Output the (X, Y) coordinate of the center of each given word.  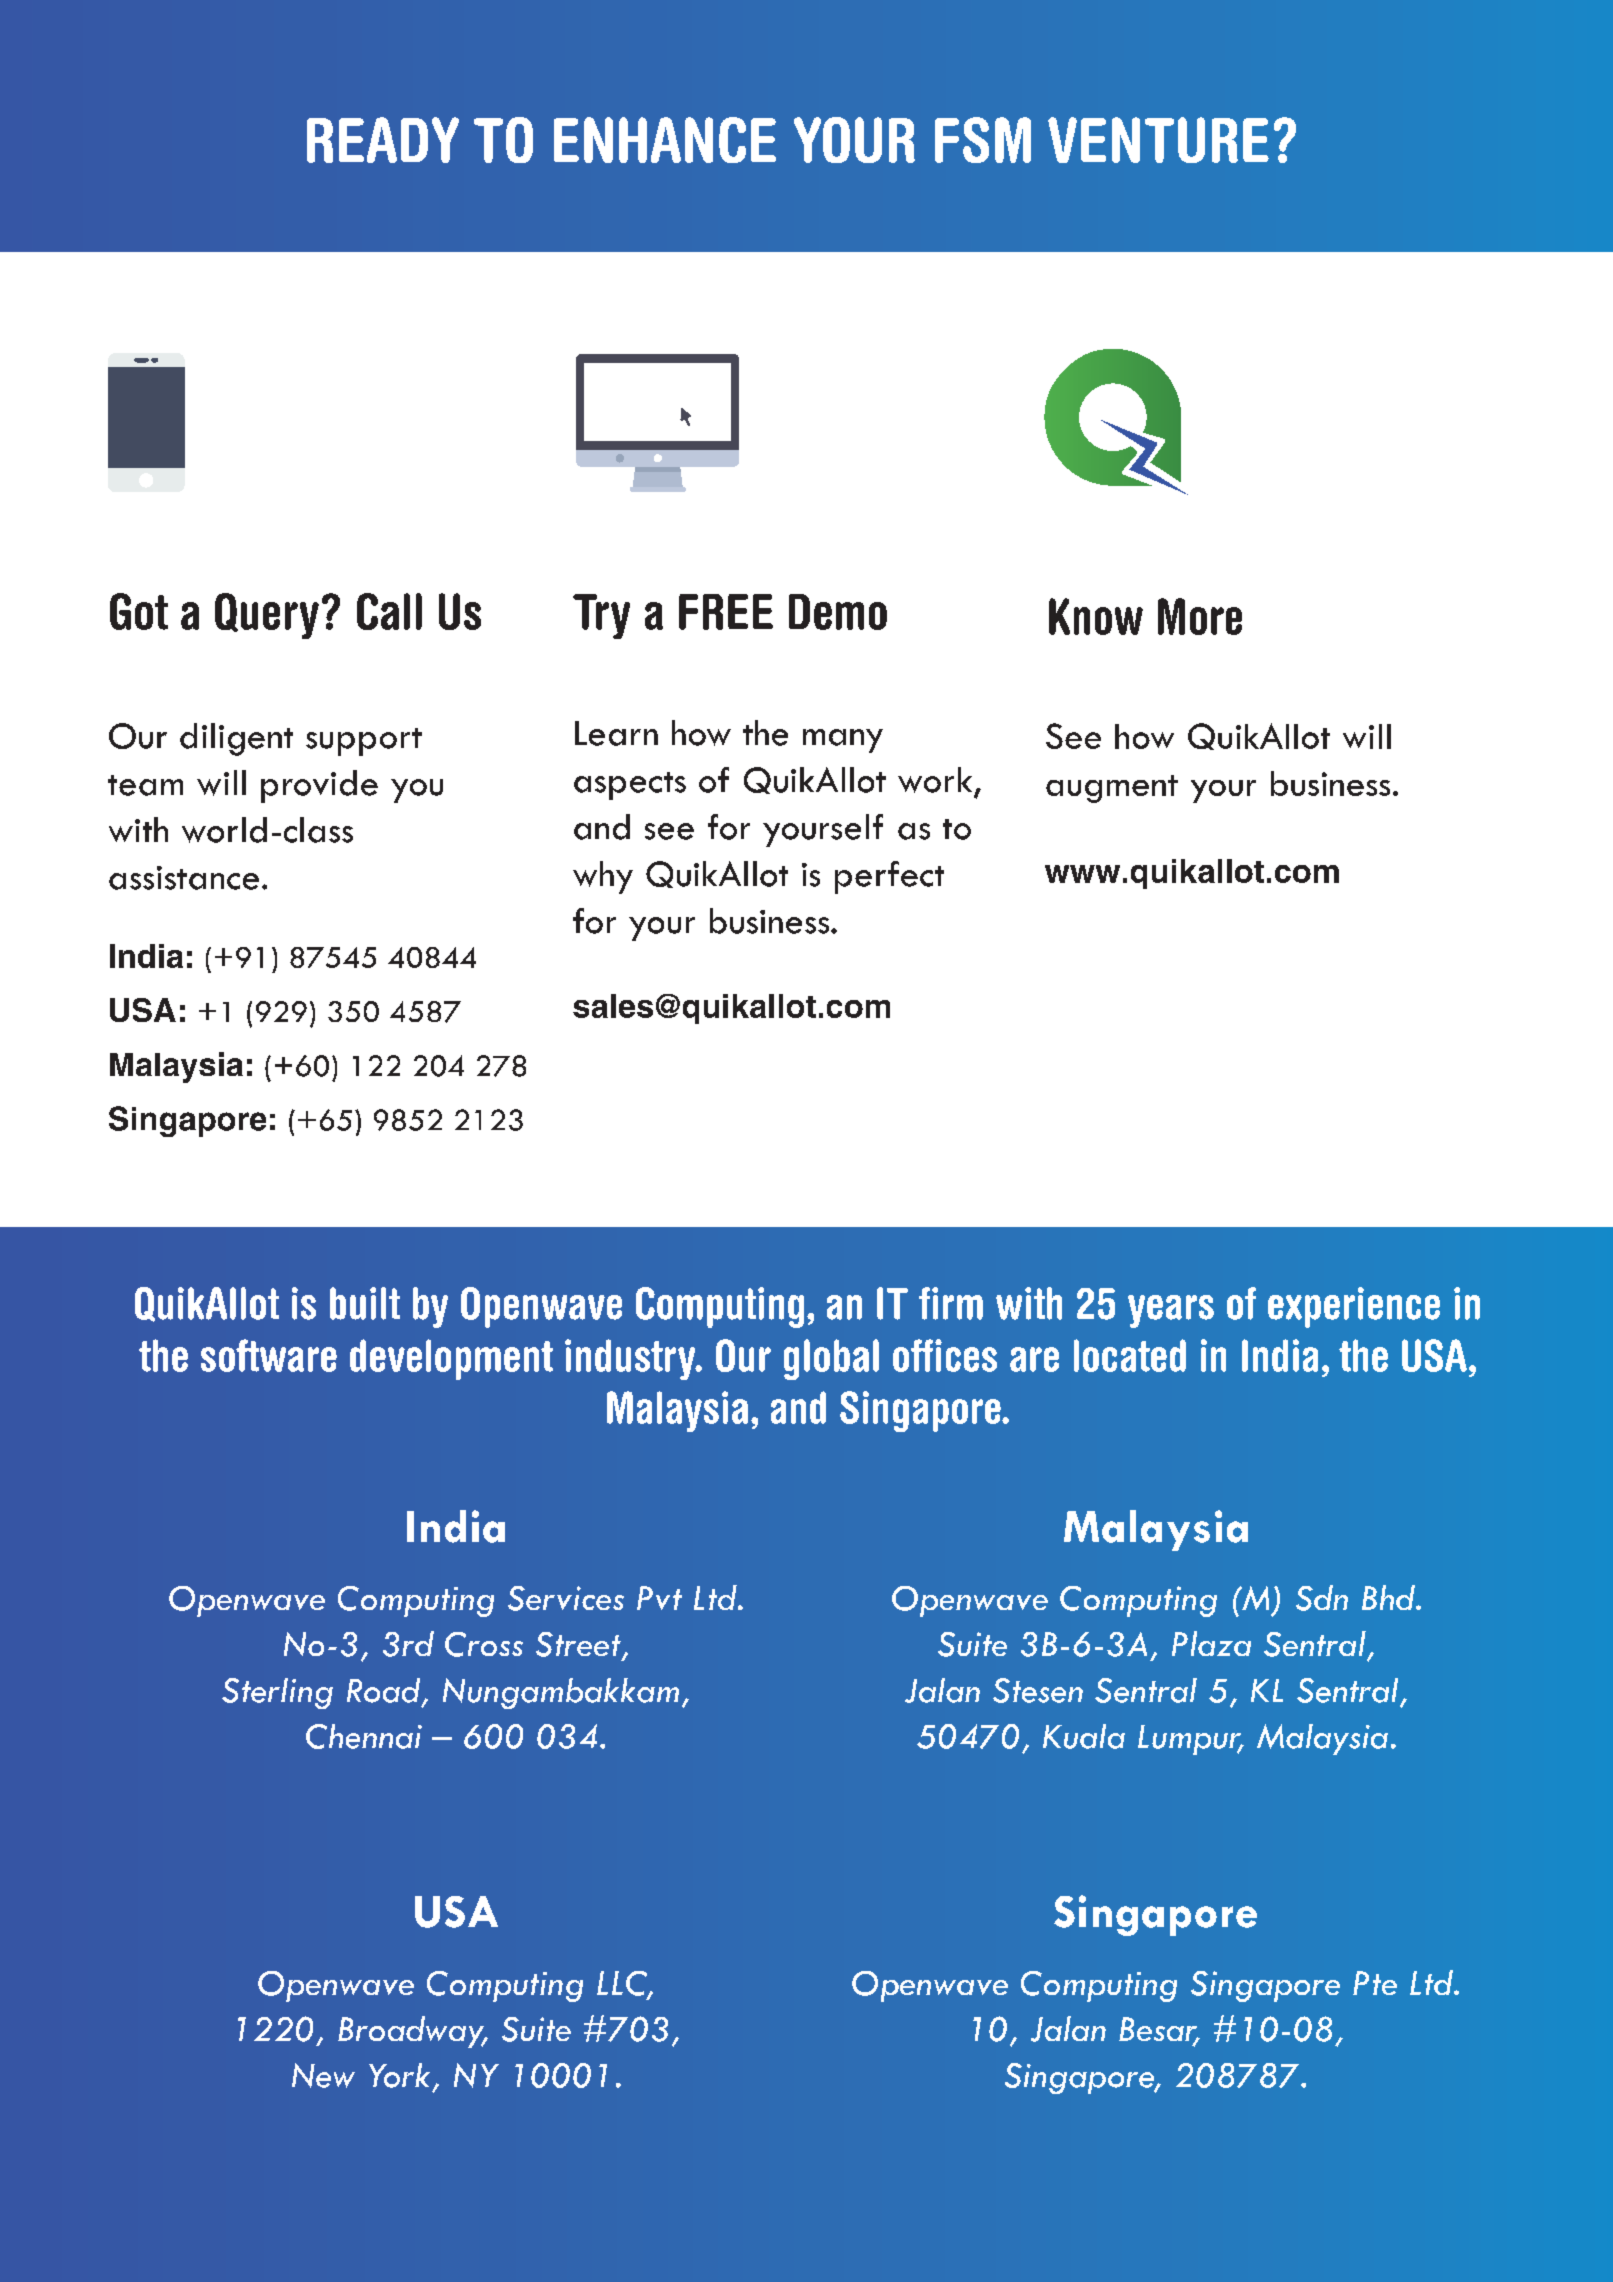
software (269, 1355)
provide (319, 786)
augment (1112, 789)
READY (383, 140)
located (1130, 1355)
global (831, 1359)
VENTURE (1158, 140)
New (323, 2075)
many (843, 741)
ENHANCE (665, 140)
